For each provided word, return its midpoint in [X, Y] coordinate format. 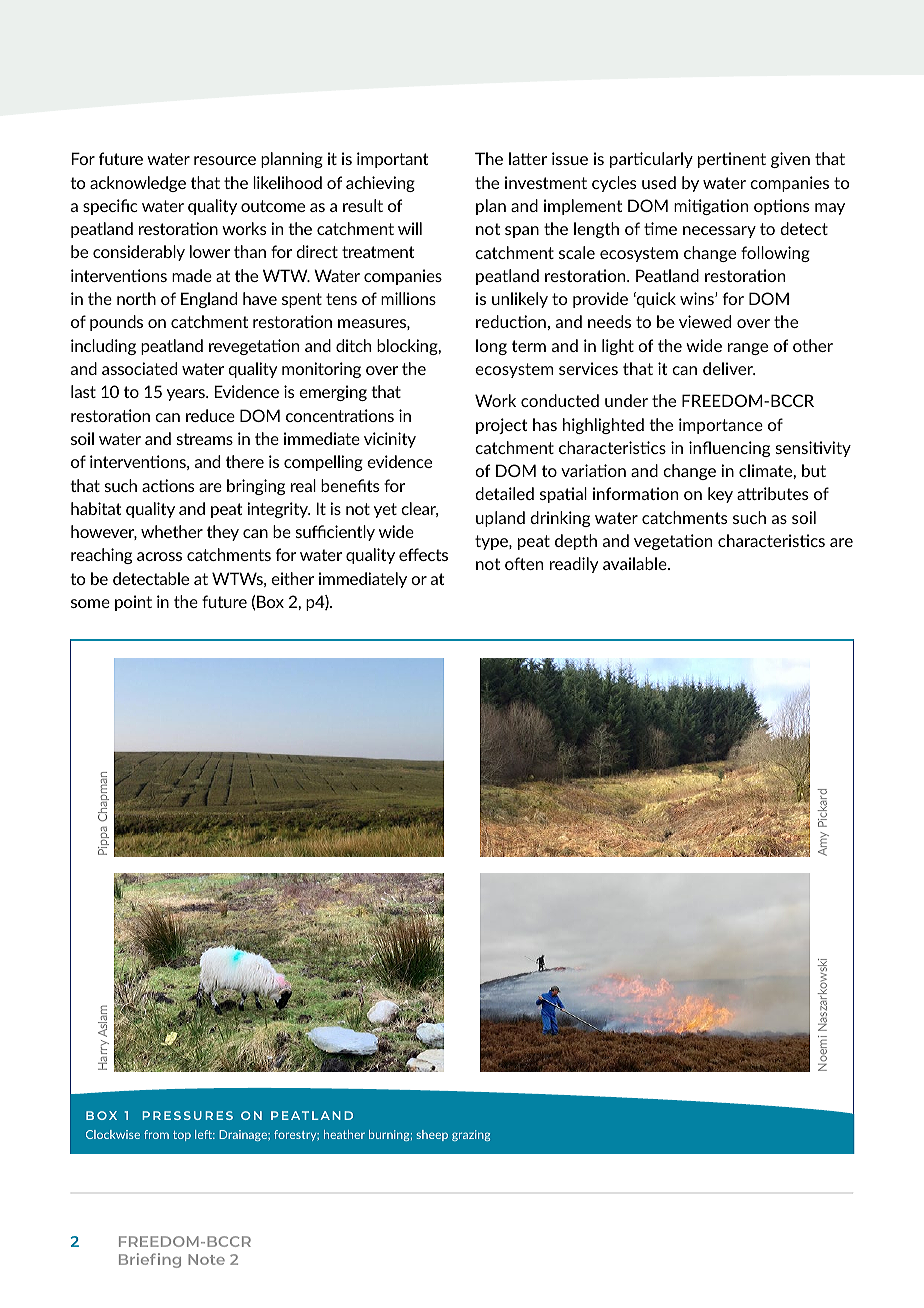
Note [206, 1259]
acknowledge [138, 184]
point [133, 603]
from [156, 1134]
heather [344, 1134]
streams [205, 439]
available [636, 563]
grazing [471, 1135]
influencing [729, 449]
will [410, 228]
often [524, 563]
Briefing [150, 1260]
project [501, 426]
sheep [432, 1135]
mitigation [711, 207]
